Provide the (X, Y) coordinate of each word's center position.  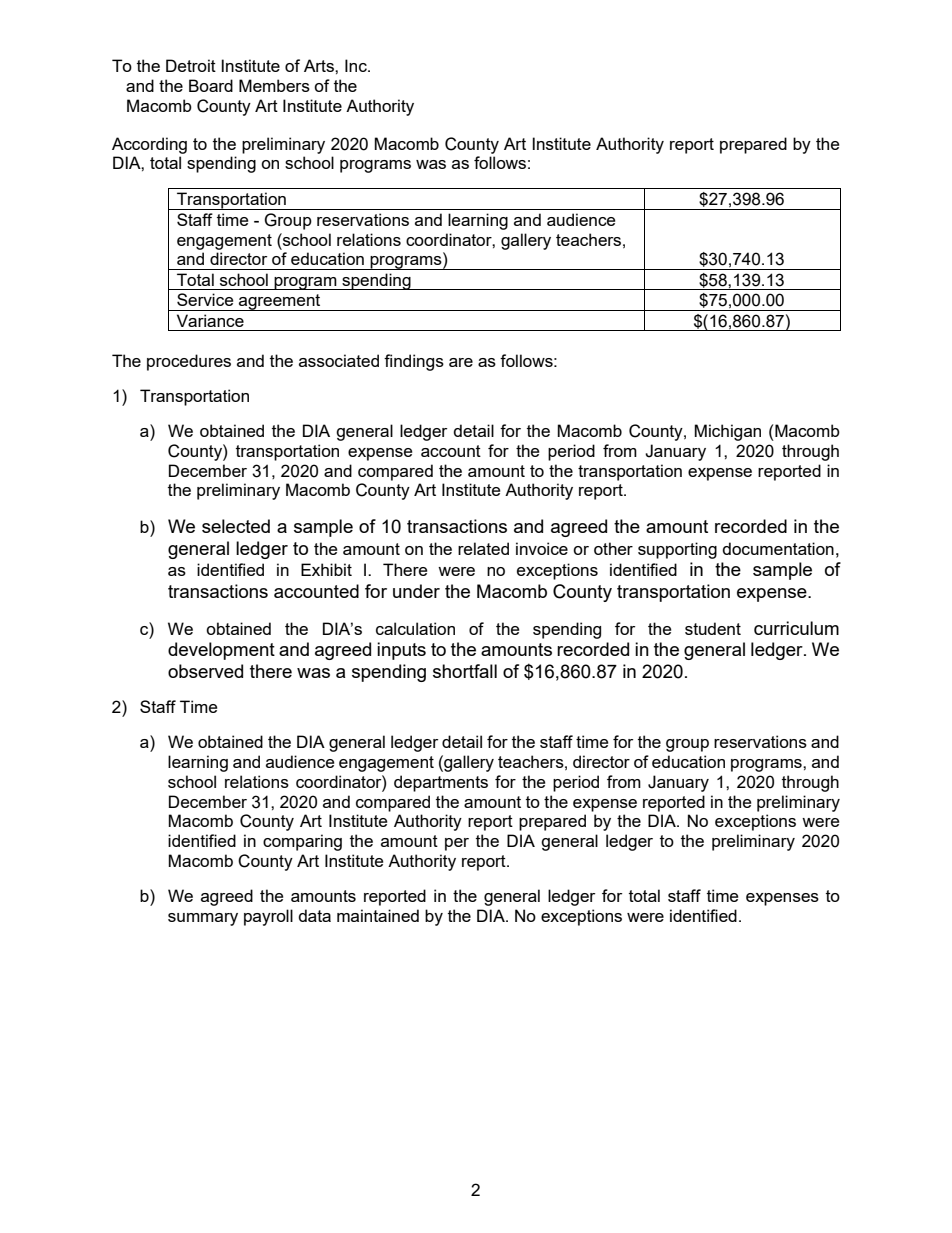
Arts (320, 65)
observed (205, 671)
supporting (677, 550)
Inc (357, 65)
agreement (280, 302)
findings (414, 362)
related (483, 548)
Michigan (727, 432)
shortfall (465, 671)
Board (211, 85)
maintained (378, 915)
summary (203, 919)
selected (236, 526)
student (713, 628)
